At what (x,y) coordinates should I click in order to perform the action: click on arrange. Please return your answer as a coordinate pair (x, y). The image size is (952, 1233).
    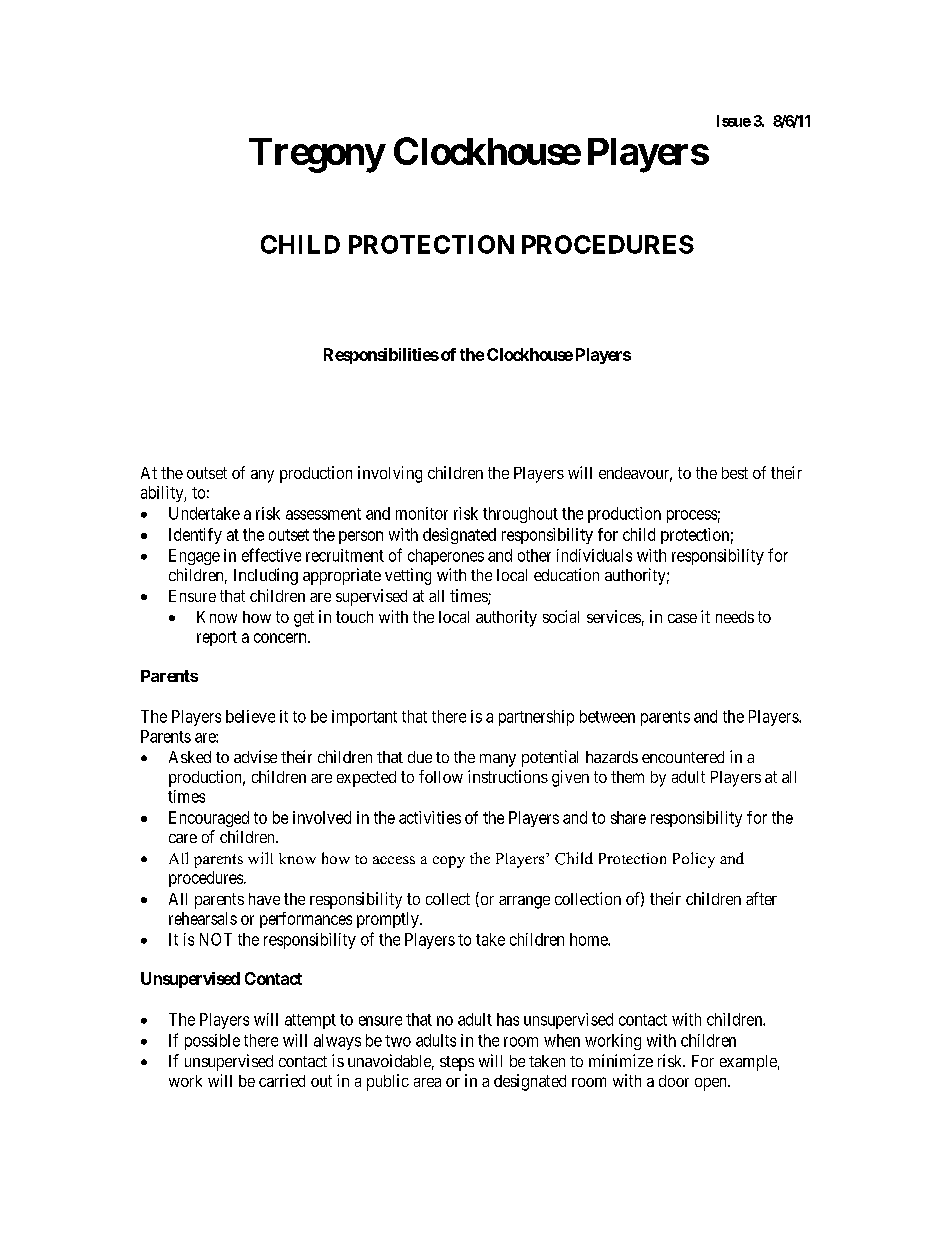
    Looking at the image, I should click on (524, 902).
